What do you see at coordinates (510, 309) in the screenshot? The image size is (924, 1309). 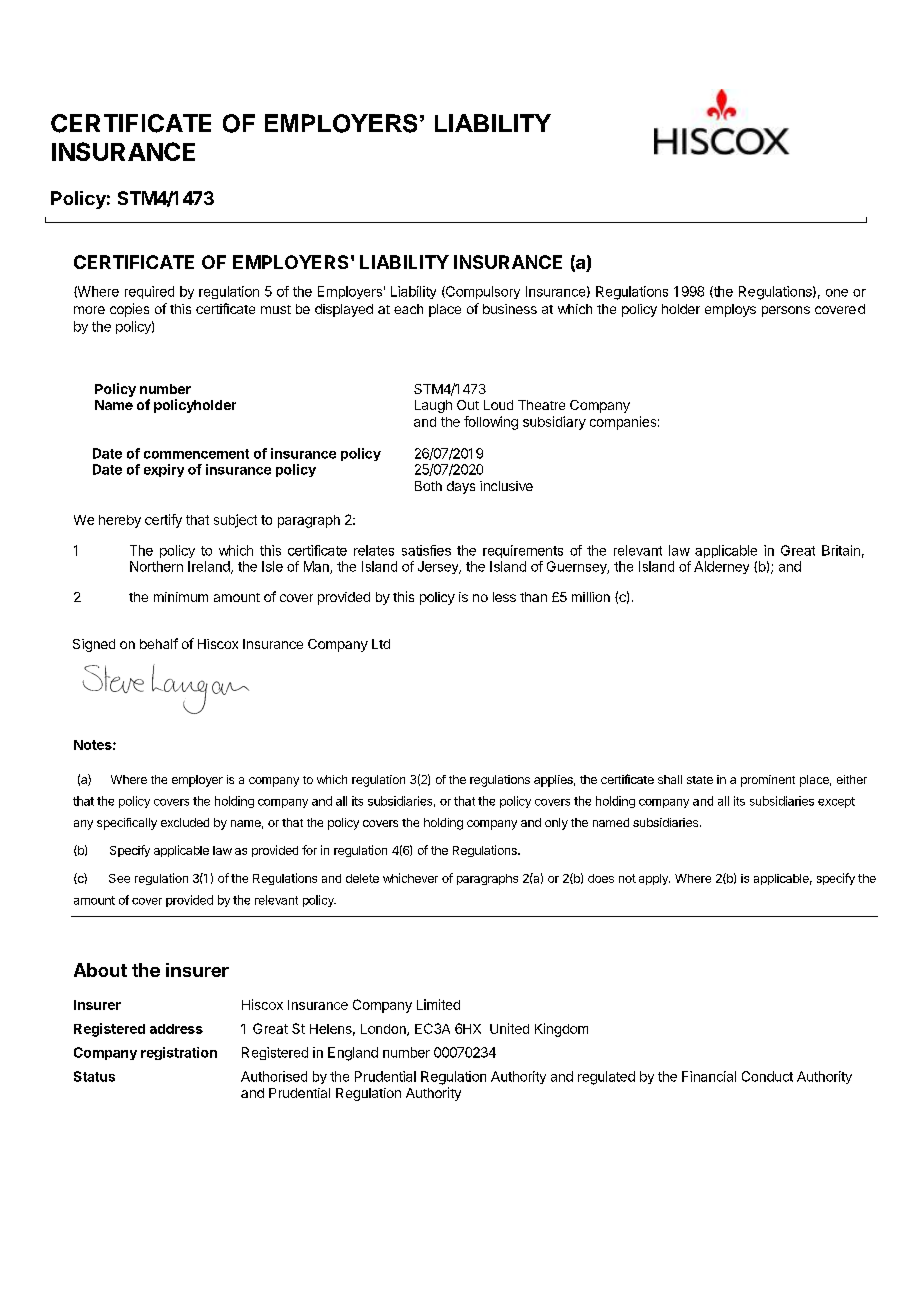 I see `business` at bounding box center [510, 309].
